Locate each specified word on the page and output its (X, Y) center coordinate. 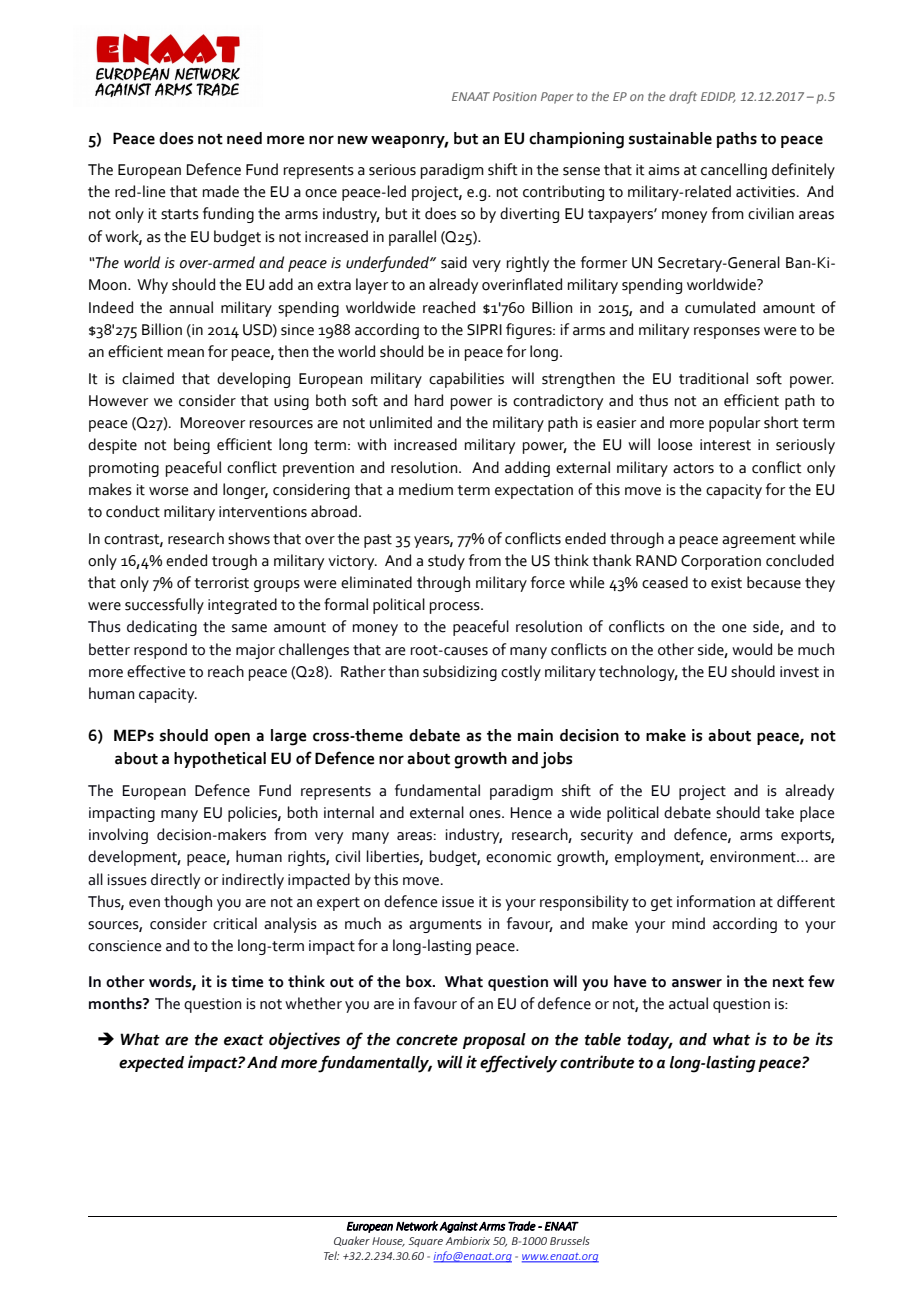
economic (518, 857)
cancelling (734, 171)
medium (426, 489)
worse (169, 491)
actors (693, 468)
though (188, 903)
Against (458, 1227)
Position (515, 96)
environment (754, 857)
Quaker (352, 1241)
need (244, 138)
